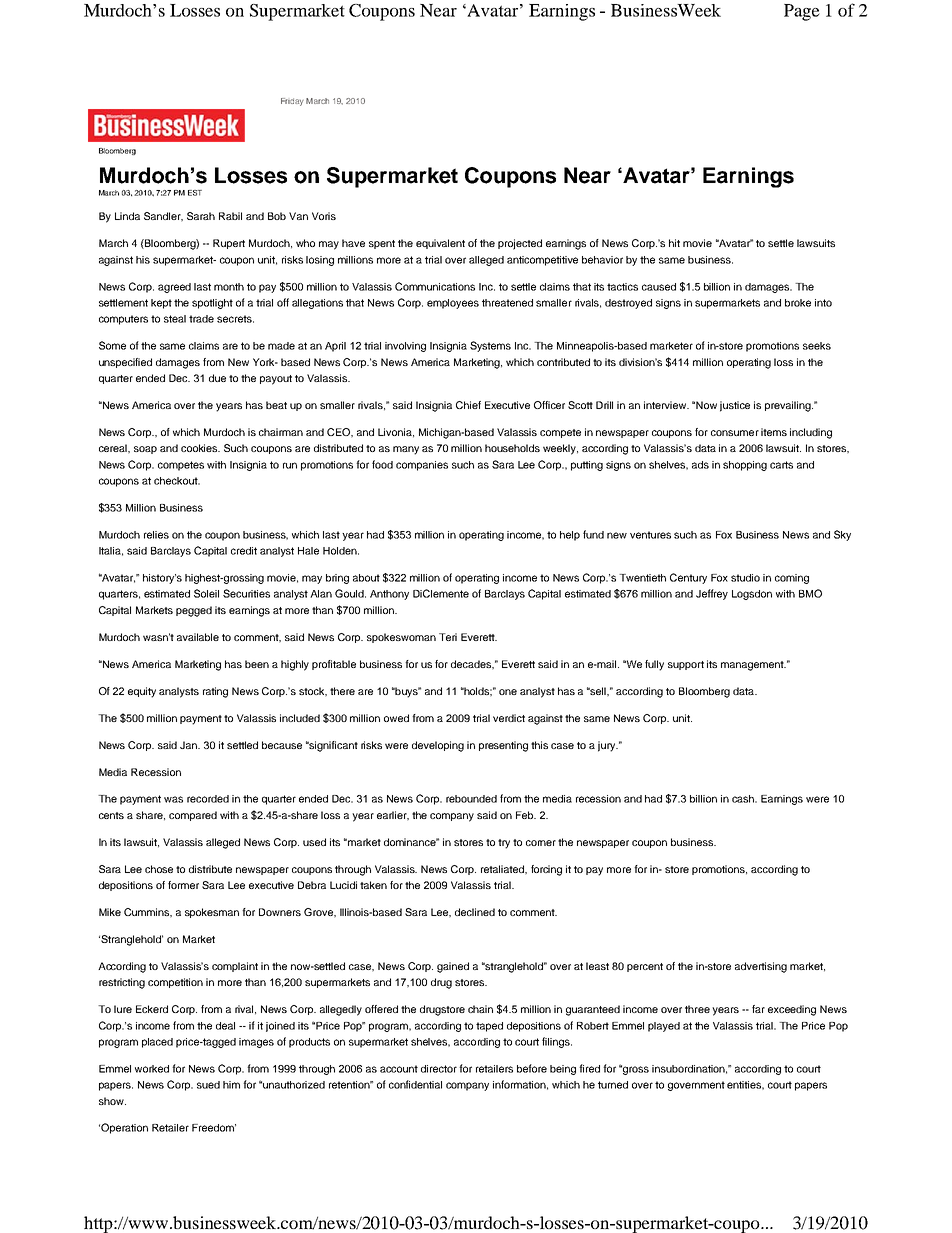 The height and width of the screenshot is (1233, 952). I want to click on verdict, so click(509, 718).
